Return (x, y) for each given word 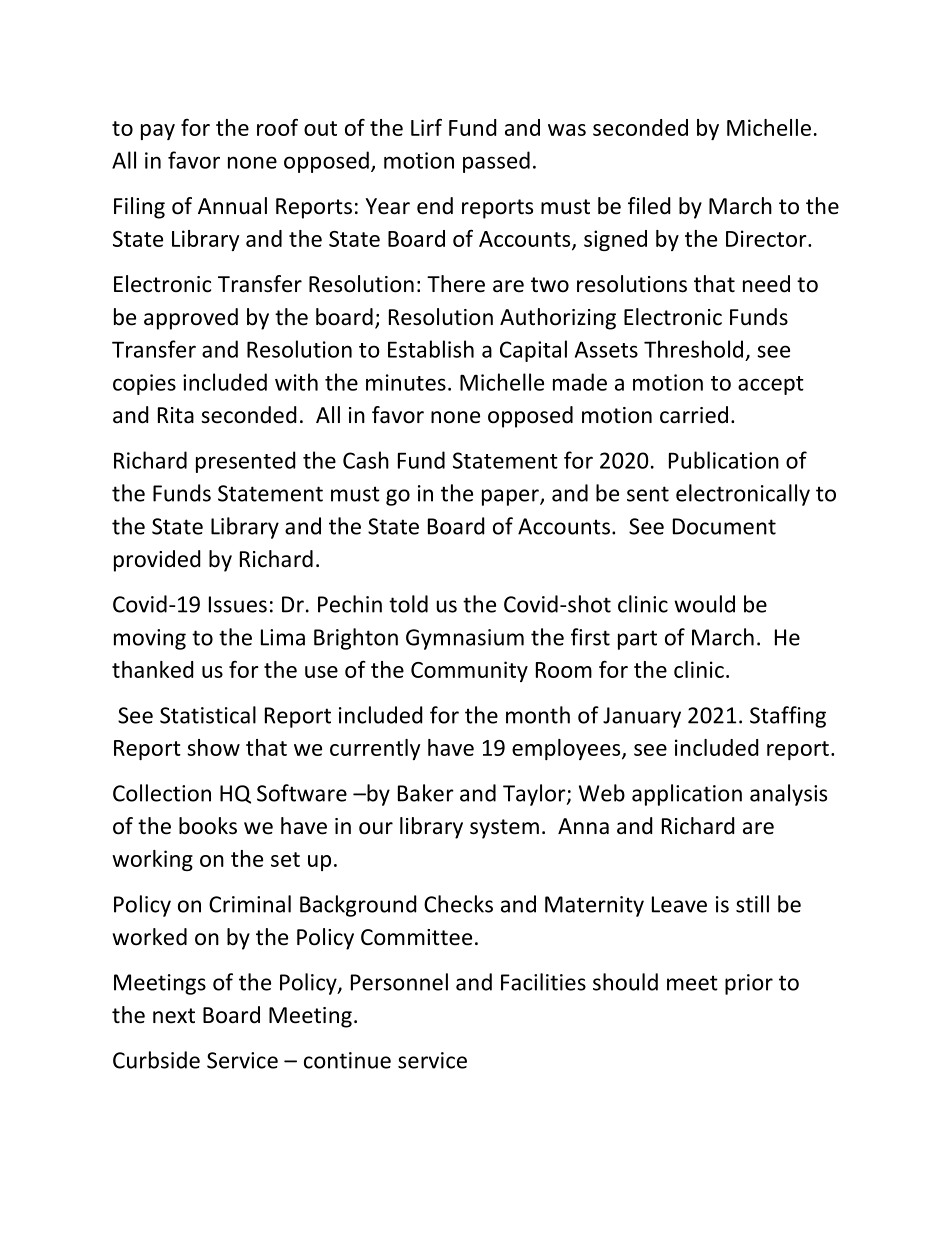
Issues (238, 604)
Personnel (399, 982)
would (704, 604)
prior (749, 984)
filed (649, 206)
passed (496, 162)
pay (158, 132)
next (174, 1016)
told (408, 604)
